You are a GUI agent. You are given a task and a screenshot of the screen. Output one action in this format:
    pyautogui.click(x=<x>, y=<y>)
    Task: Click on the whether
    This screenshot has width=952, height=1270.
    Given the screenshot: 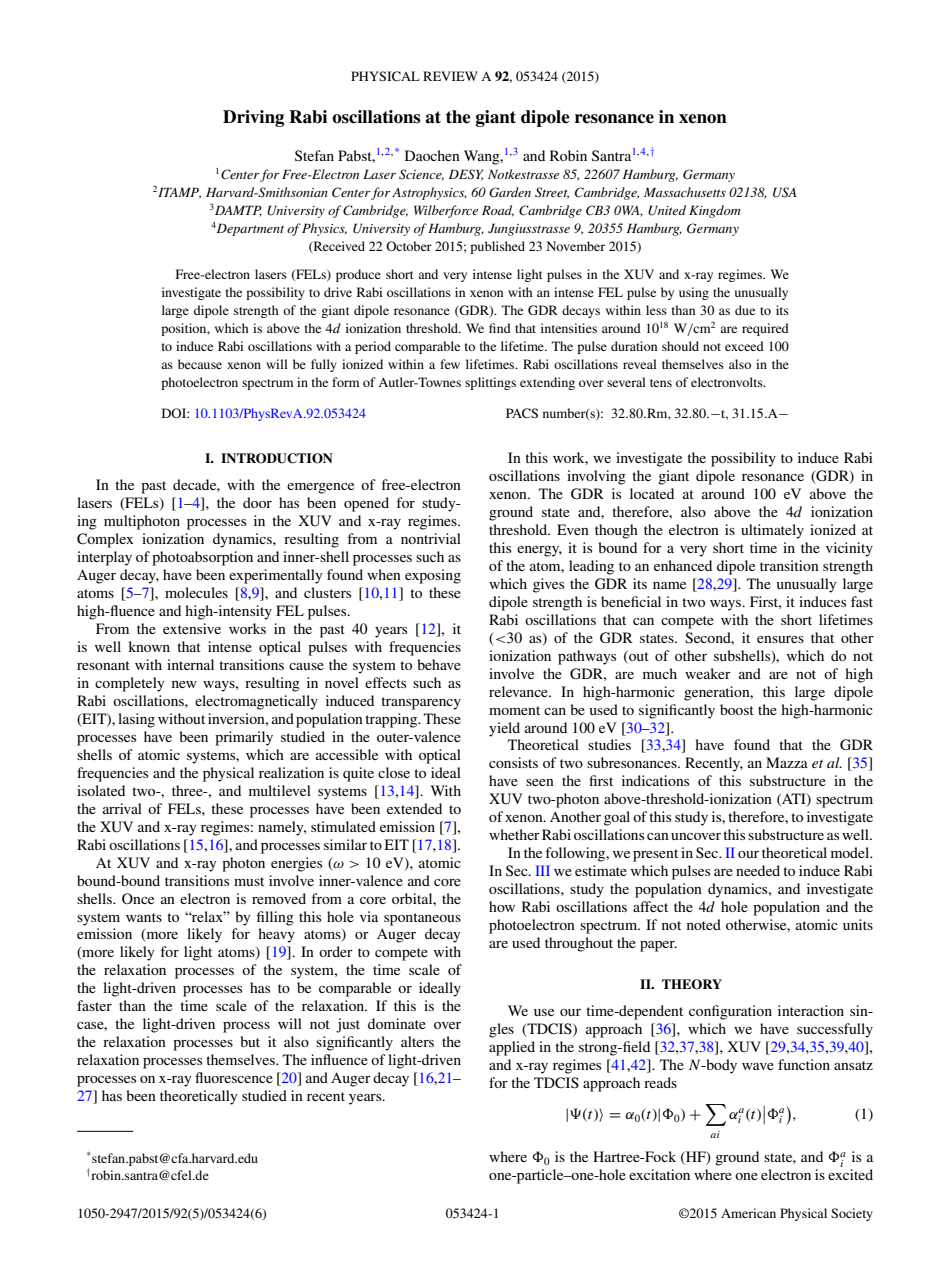 What is the action you would take?
    pyautogui.click(x=514, y=834)
